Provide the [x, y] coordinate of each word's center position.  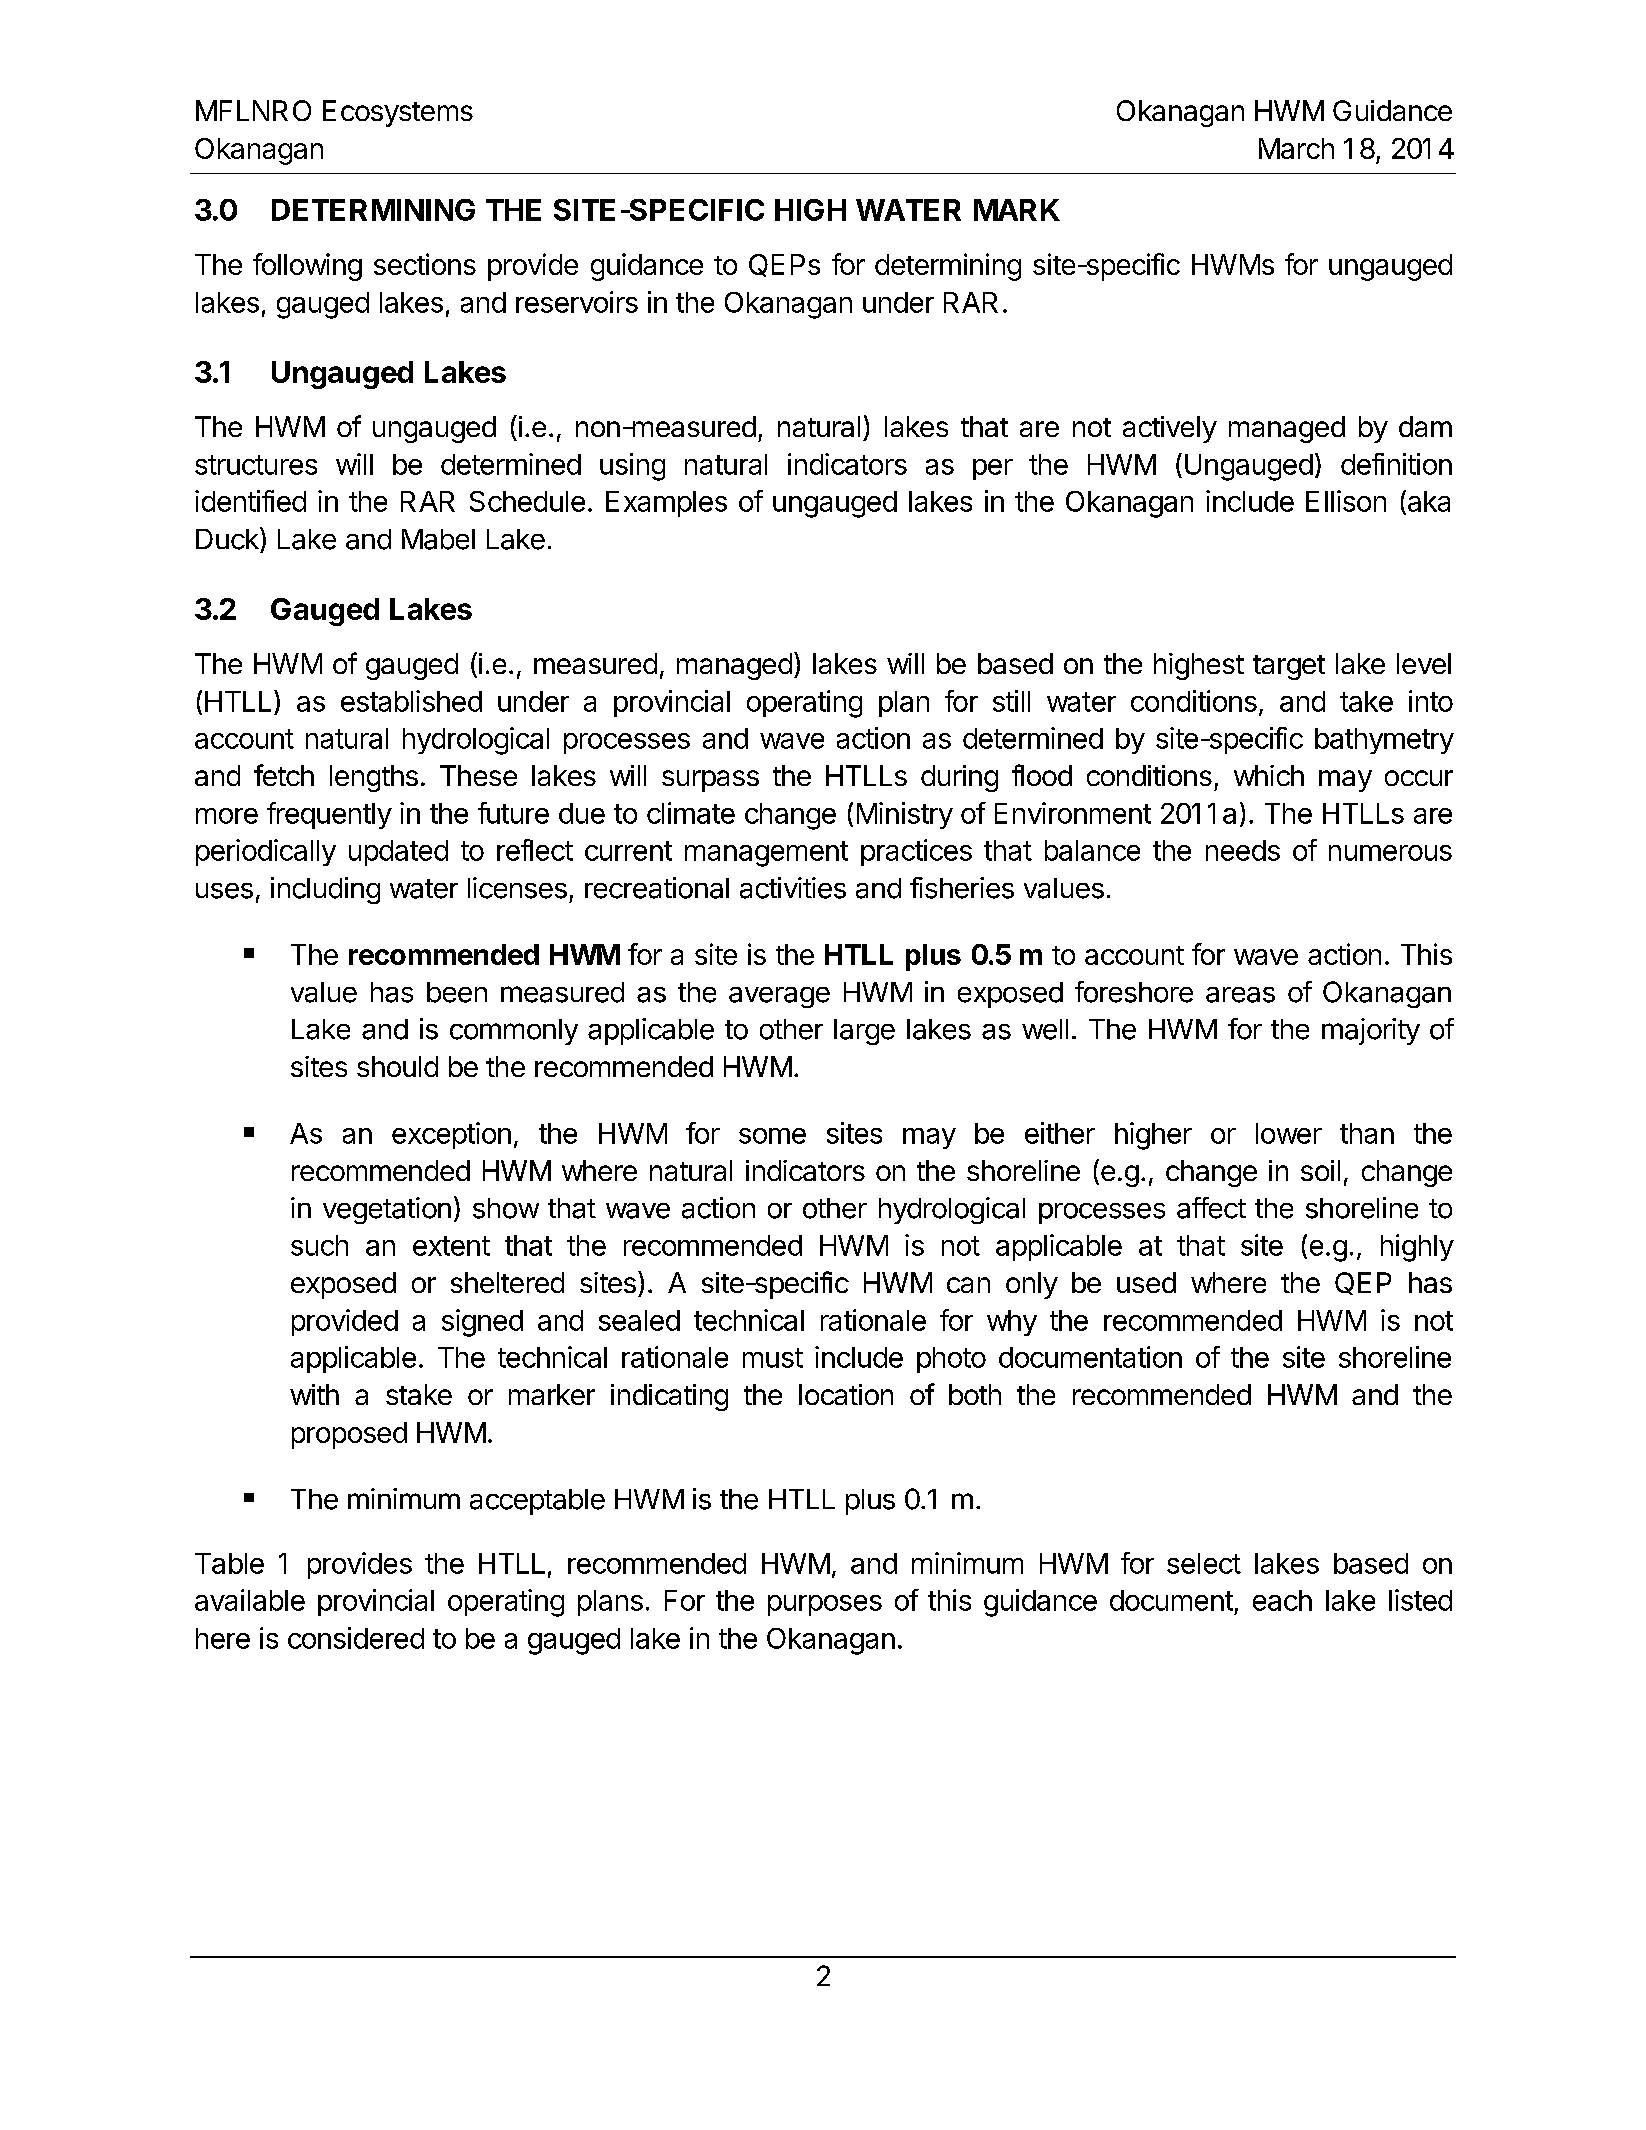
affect [1211, 1208]
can [968, 1285]
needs [1243, 850]
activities [793, 888]
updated [398, 853]
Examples [666, 504]
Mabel [438, 539]
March [1296, 148]
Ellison [1346, 501]
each [1282, 1600]
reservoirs [577, 302]
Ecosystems [398, 113]
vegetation [387, 1210]
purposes [825, 1605]
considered [356, 1638]
